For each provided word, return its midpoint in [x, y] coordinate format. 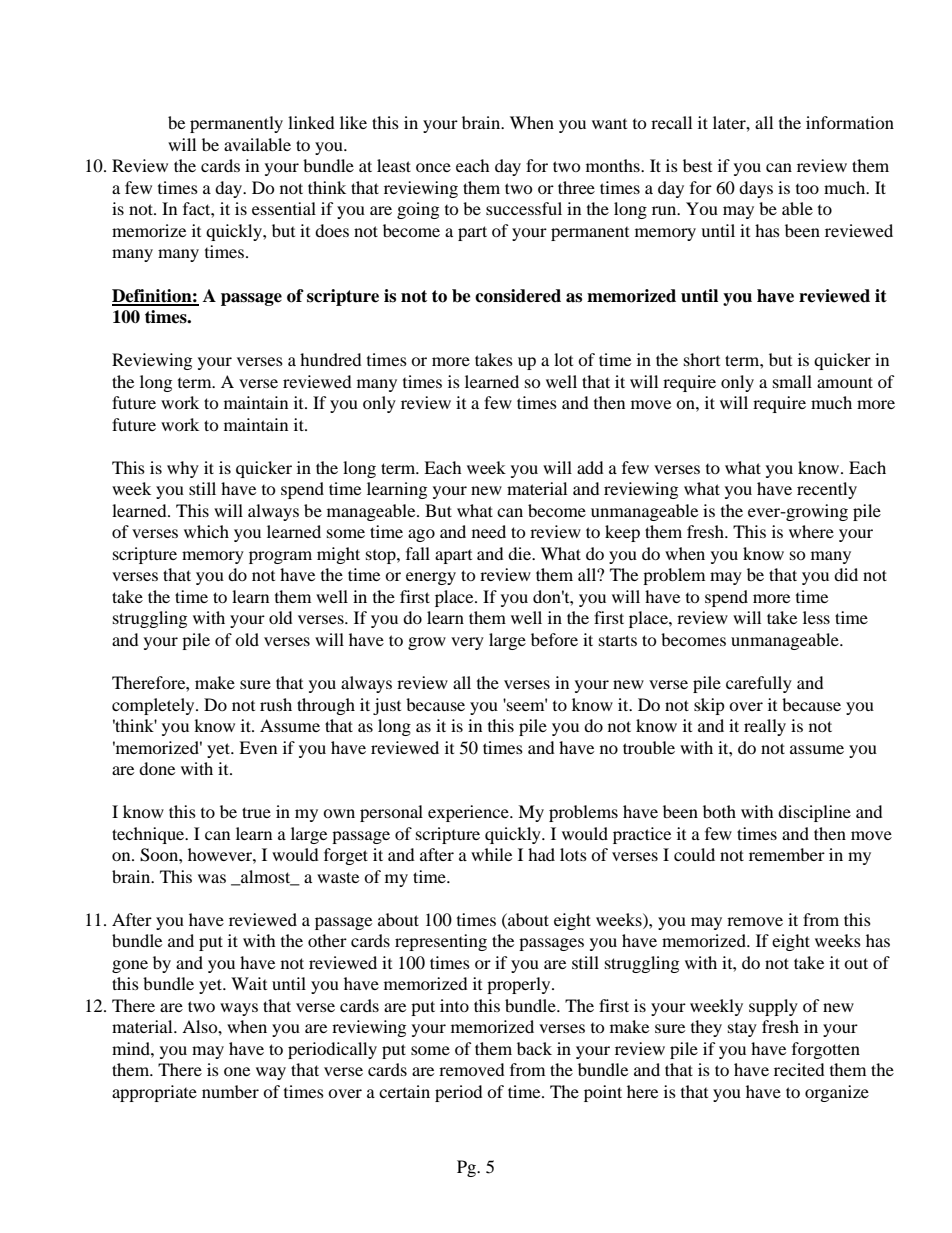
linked [311, 122]
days [756, 189]
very [467, 643]
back [534, 1048]
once [433, 167]
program [280, 557]
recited [799, 1069]
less [816, 617]
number [230, 1091]
